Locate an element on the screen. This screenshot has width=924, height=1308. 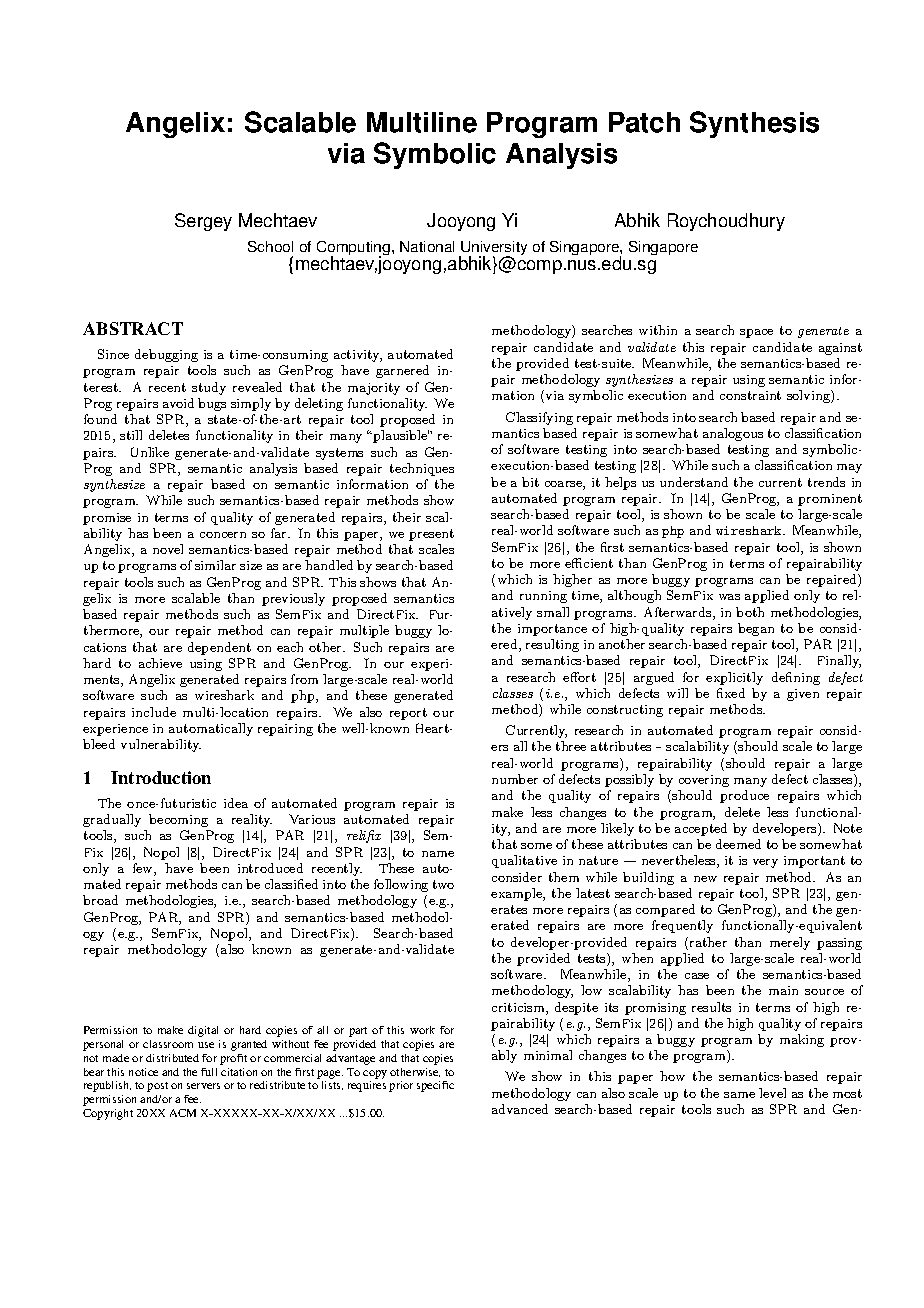
servers is located at coordinates (203, 1086).
